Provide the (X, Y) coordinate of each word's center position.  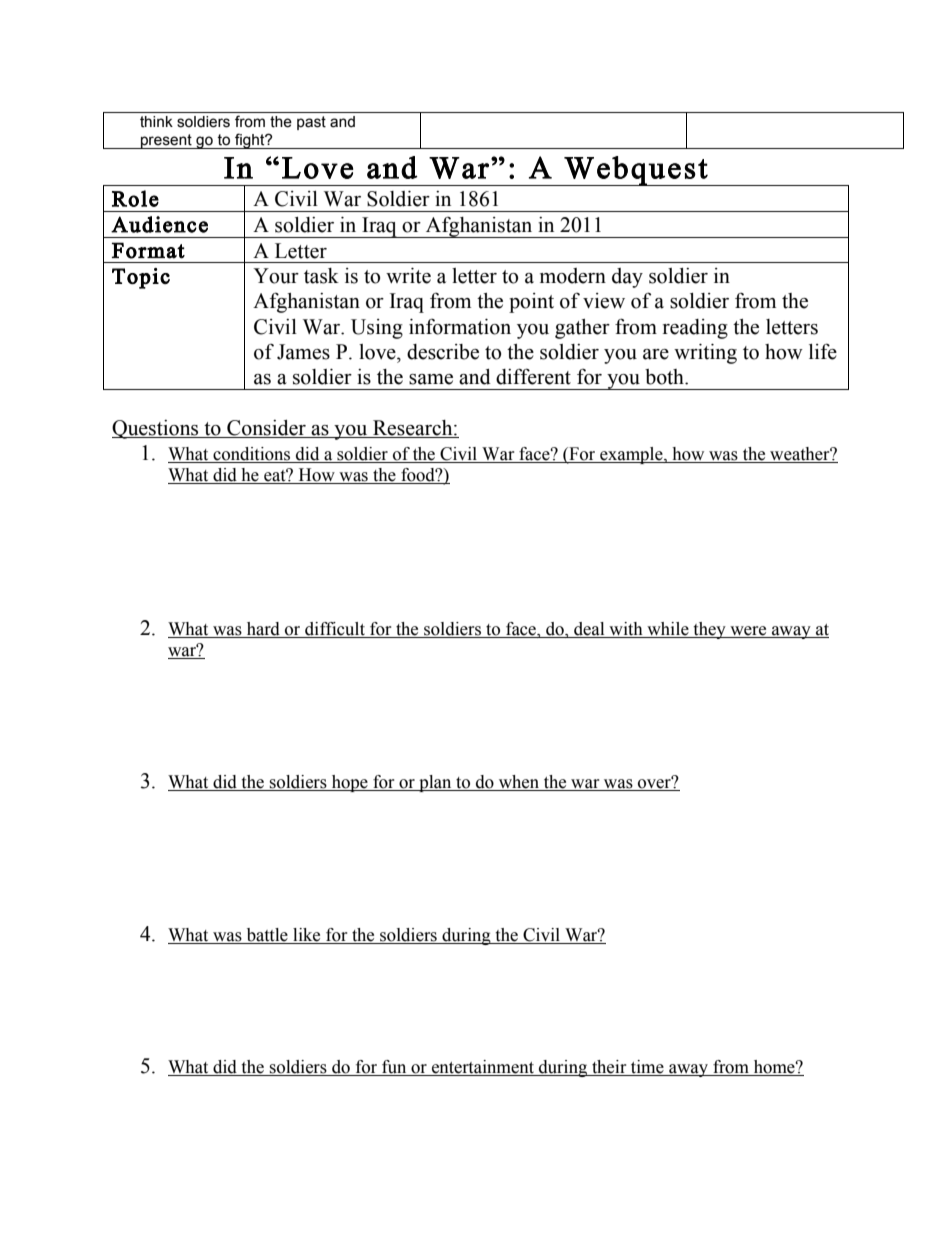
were (748, 631)
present (166, 141)
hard (263, 629)
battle (267, 936)
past (311, 123)
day (627, 278)
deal (589, 629)
